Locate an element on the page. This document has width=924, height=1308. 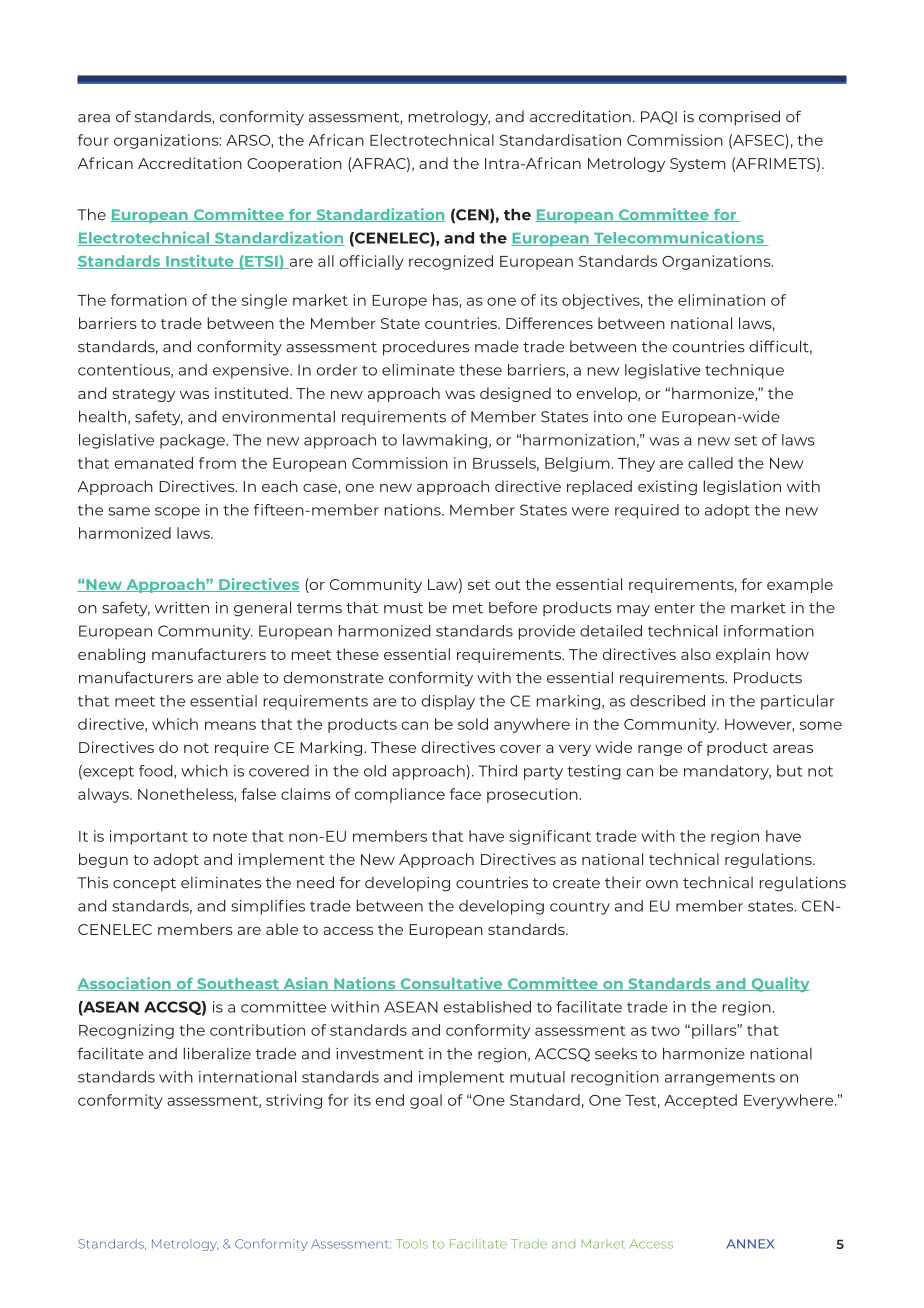
own is located at coordinates (662, 884).
